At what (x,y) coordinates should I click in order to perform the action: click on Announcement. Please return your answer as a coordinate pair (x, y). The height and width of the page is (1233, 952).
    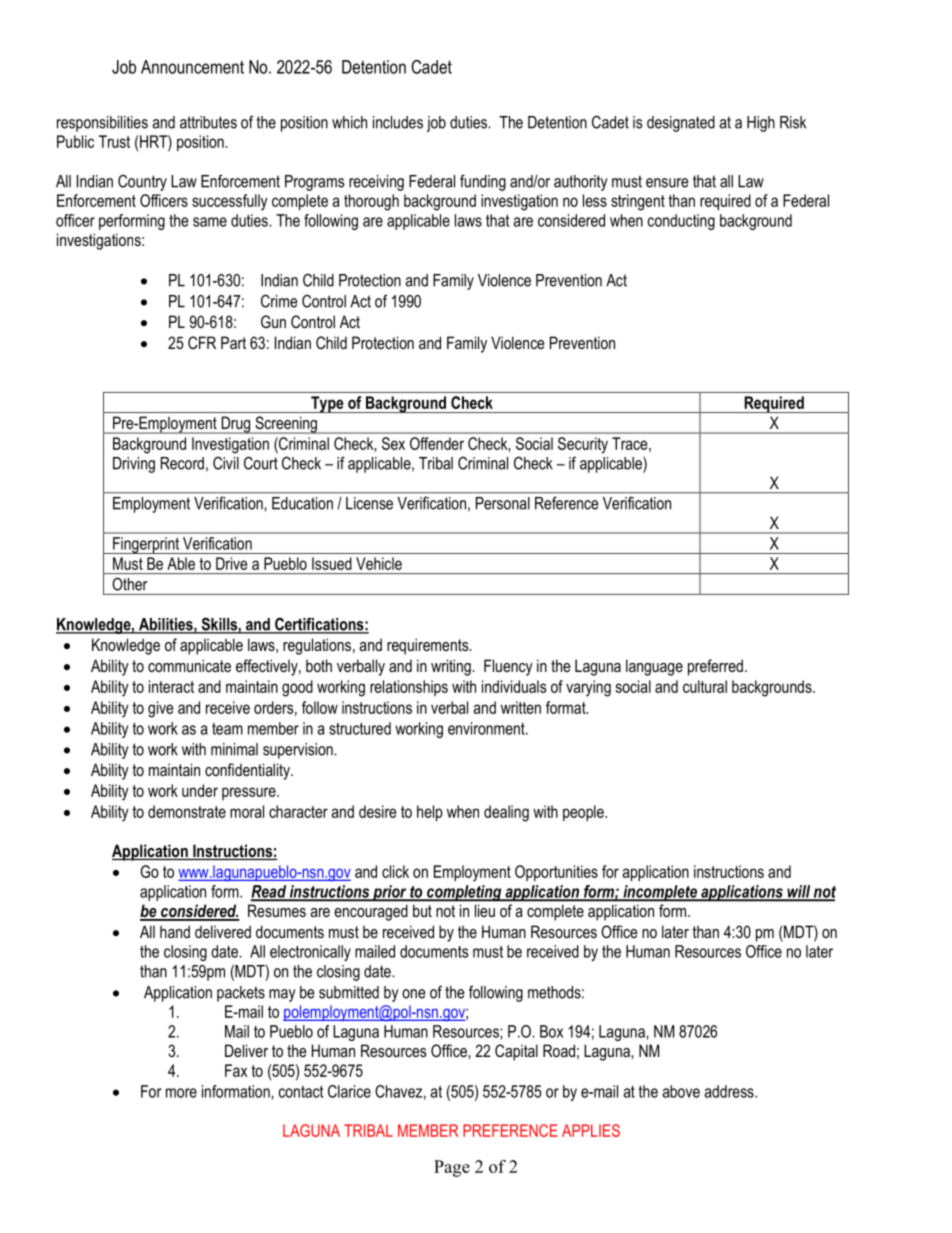
    Looking at the image, I should click on (192, 67).
